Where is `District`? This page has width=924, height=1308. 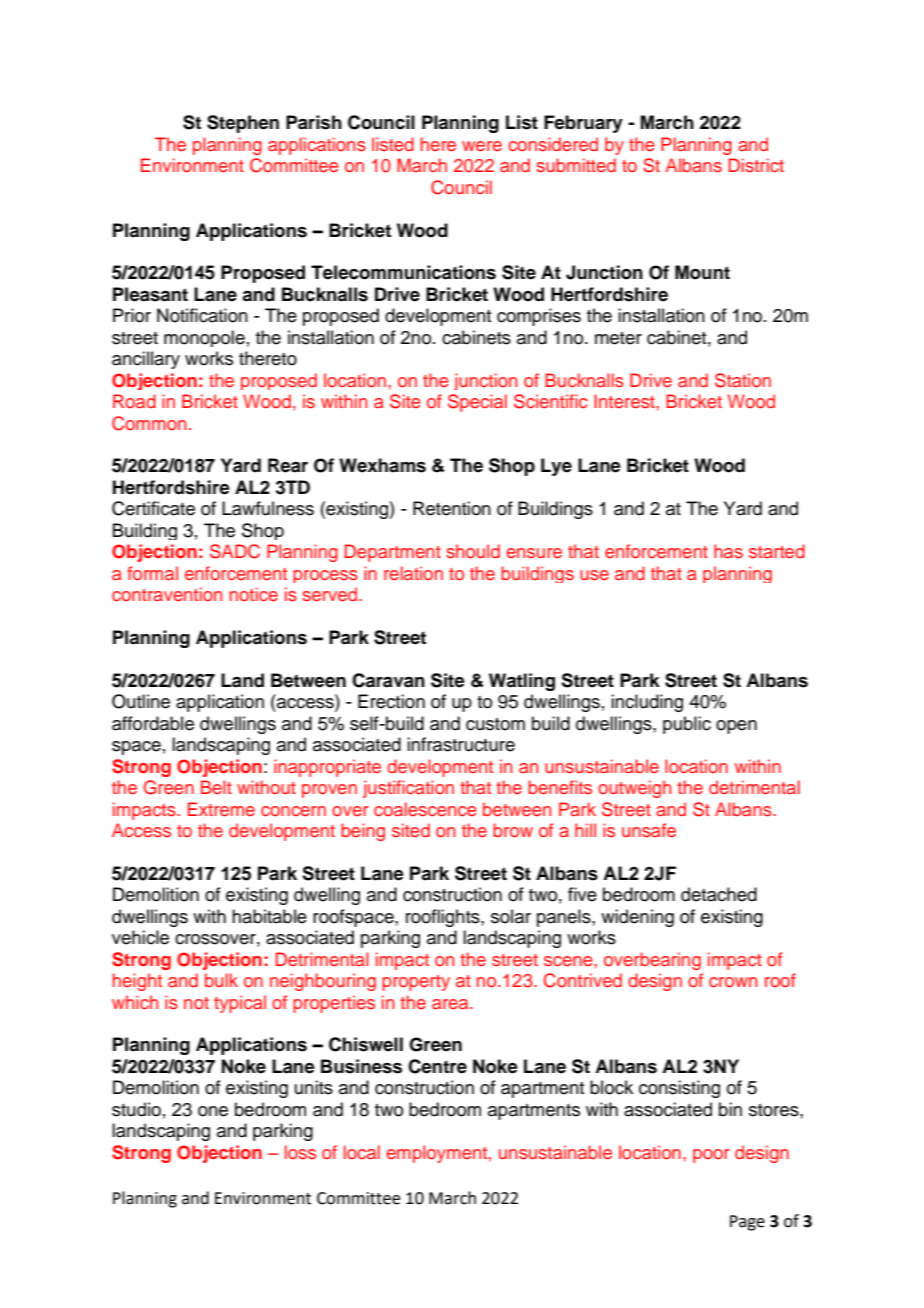 District is located at coordinates (756, 165).
